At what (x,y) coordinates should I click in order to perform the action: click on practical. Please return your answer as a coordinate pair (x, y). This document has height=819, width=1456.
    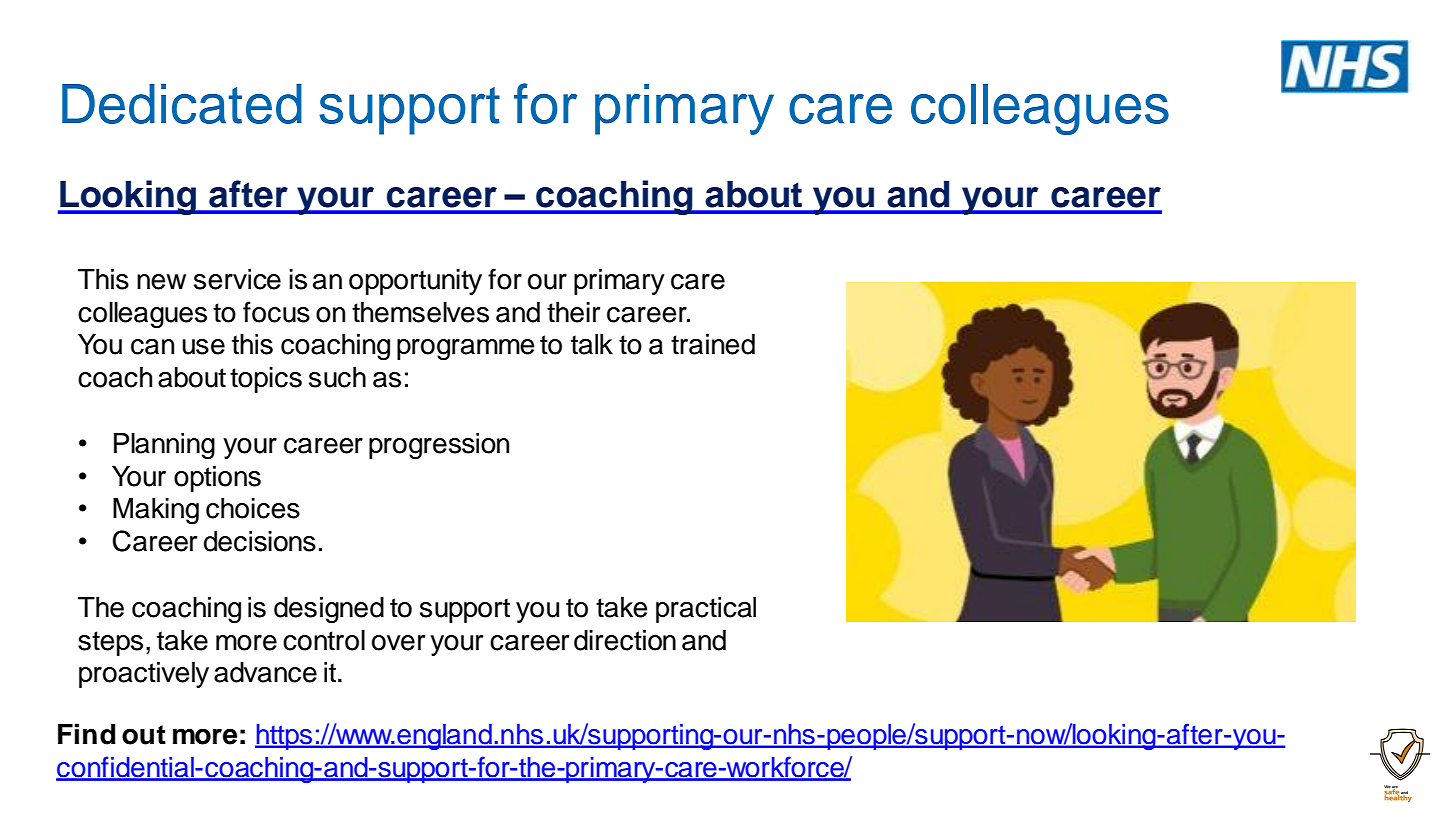
    Looking at the image, I should click on (706, 610).
